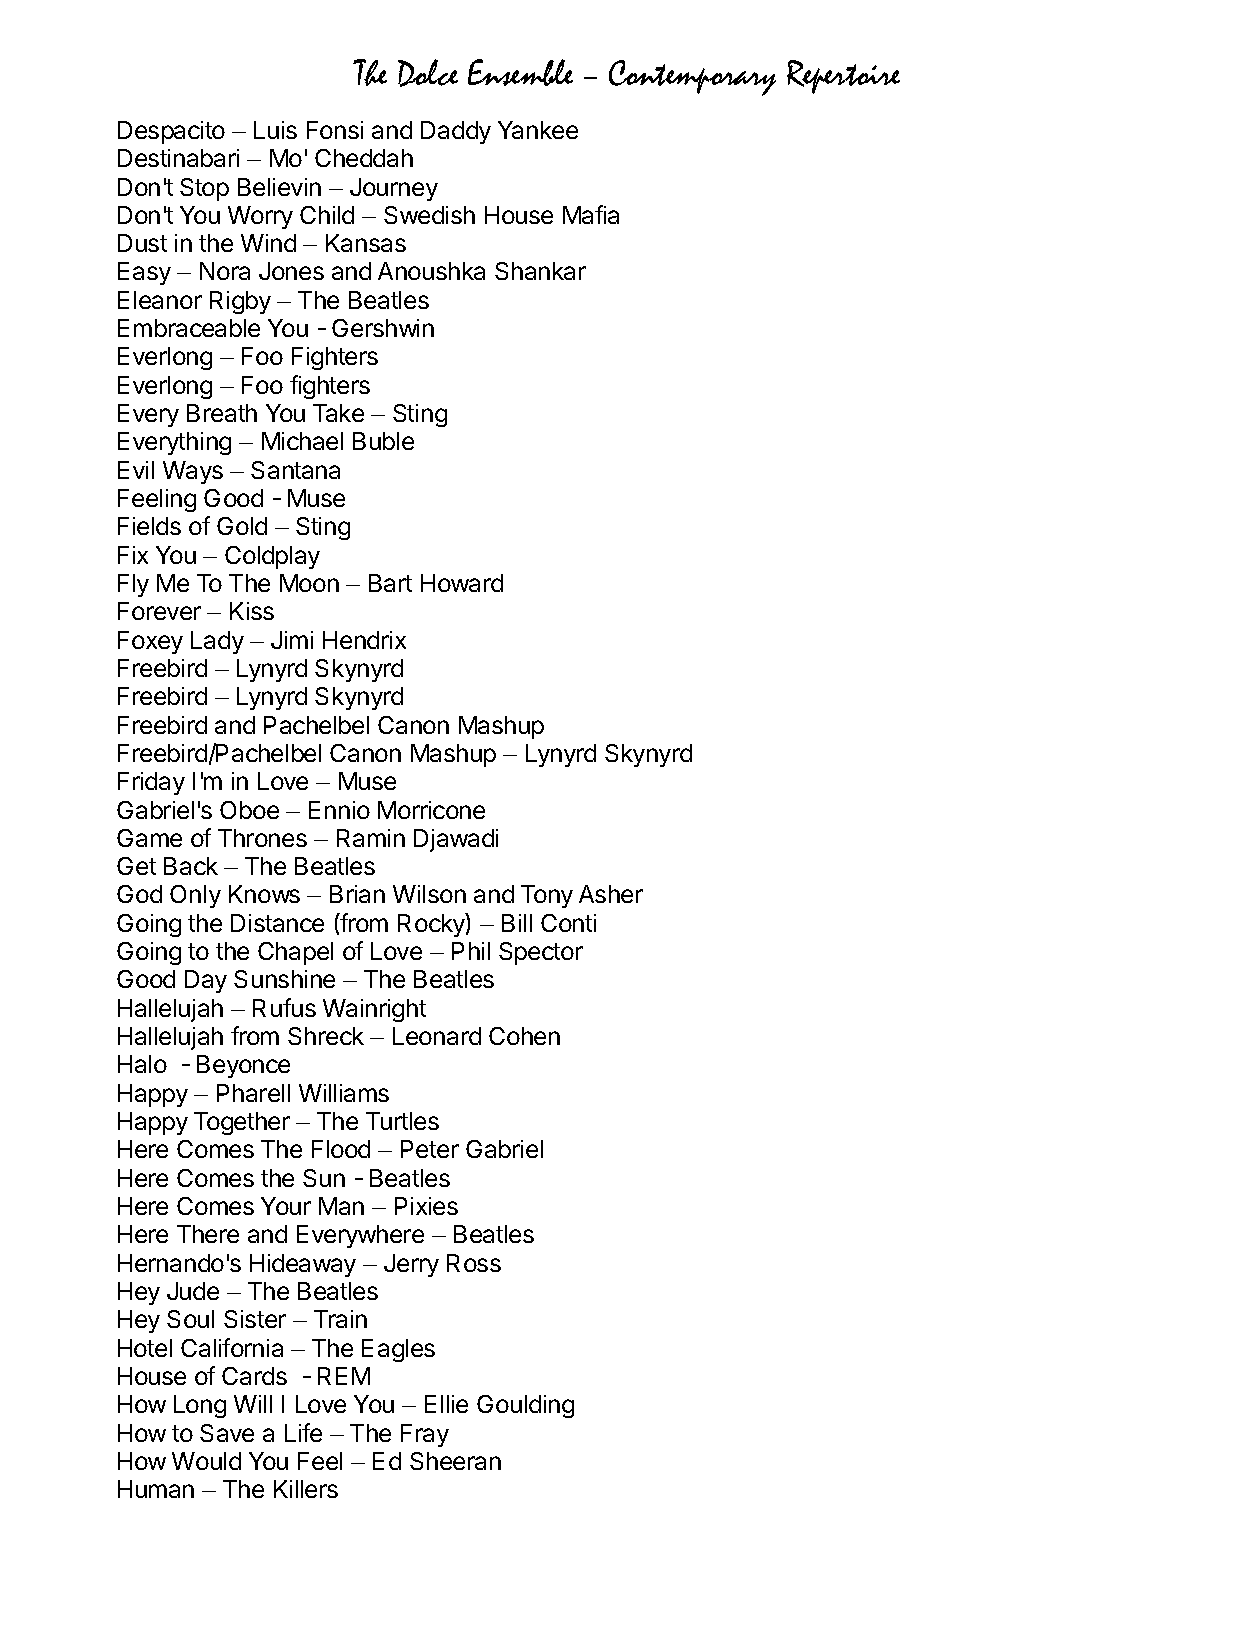 This page has width=1256, height=1625. I want to click on Daddy, so click(456, 132).
